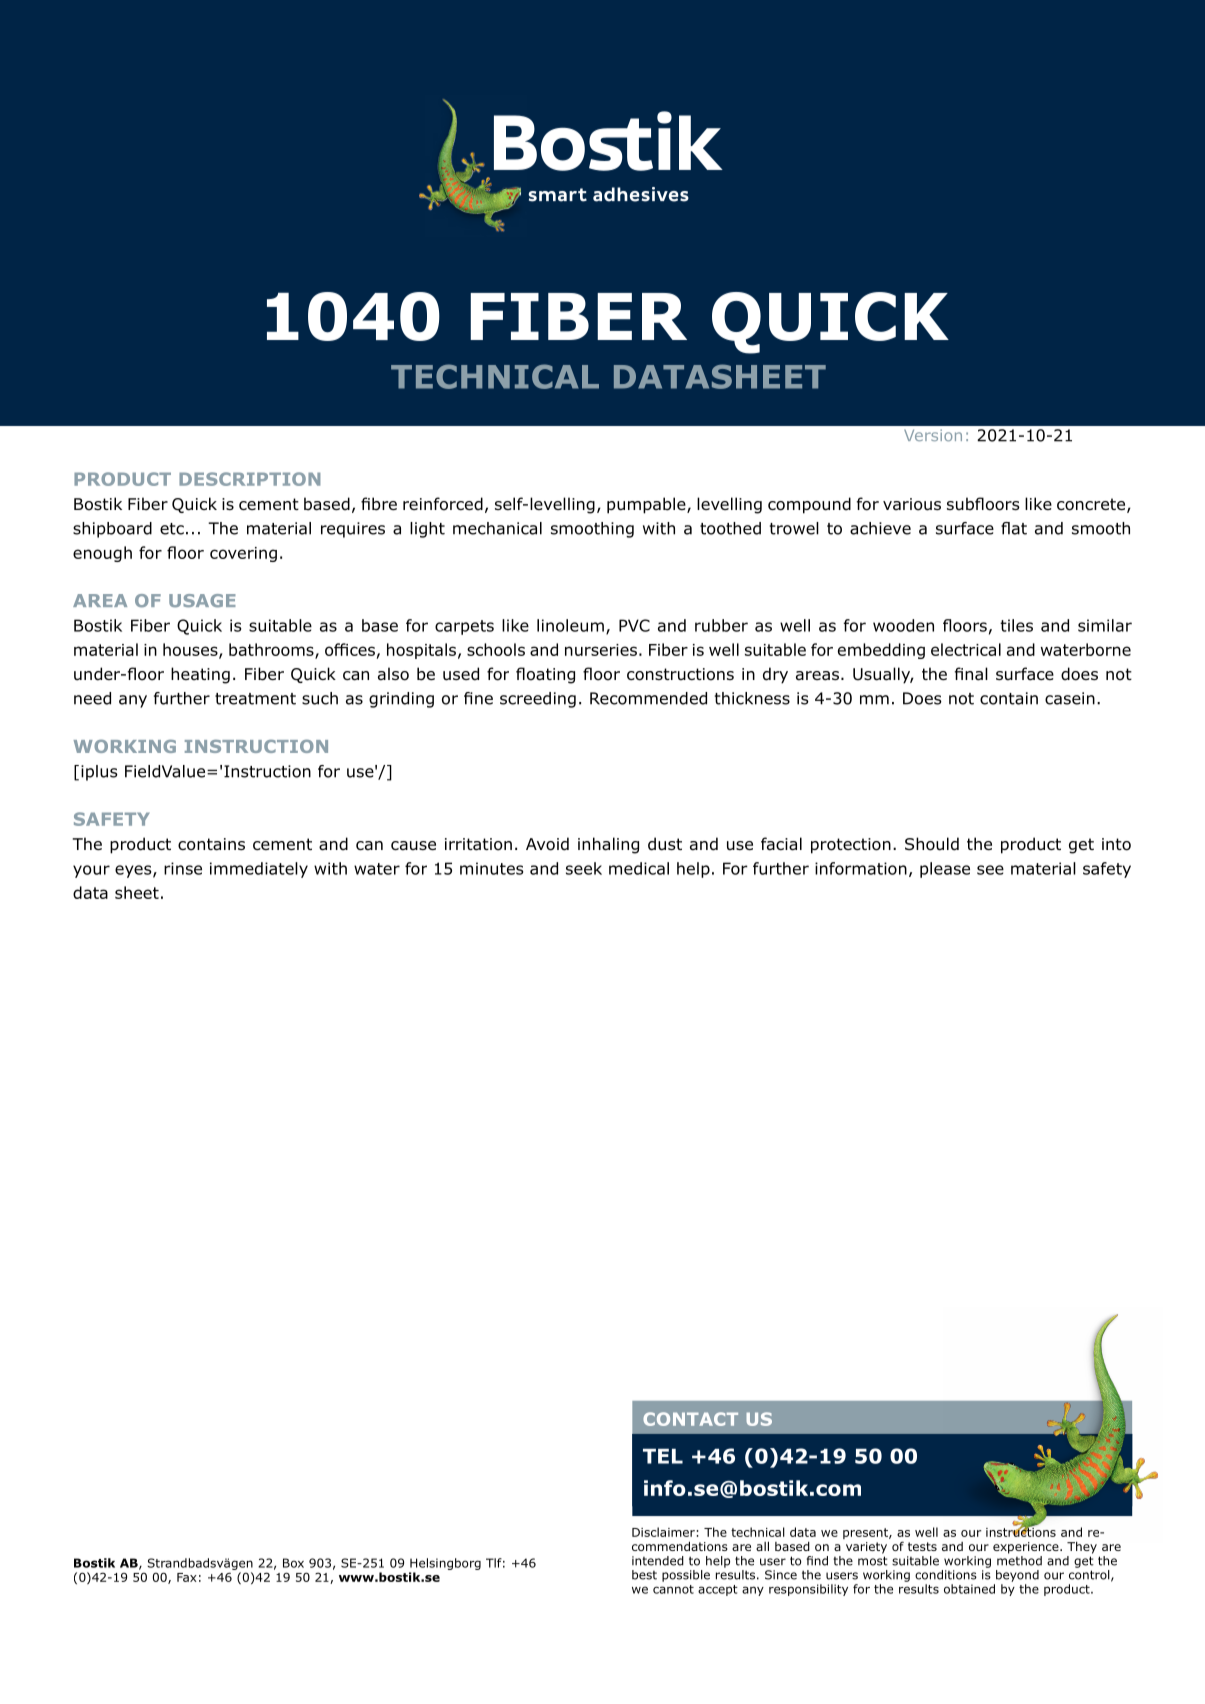 The height and width of the document is (1704, 1205). I want to click on experience, so click(1027, 1548).
